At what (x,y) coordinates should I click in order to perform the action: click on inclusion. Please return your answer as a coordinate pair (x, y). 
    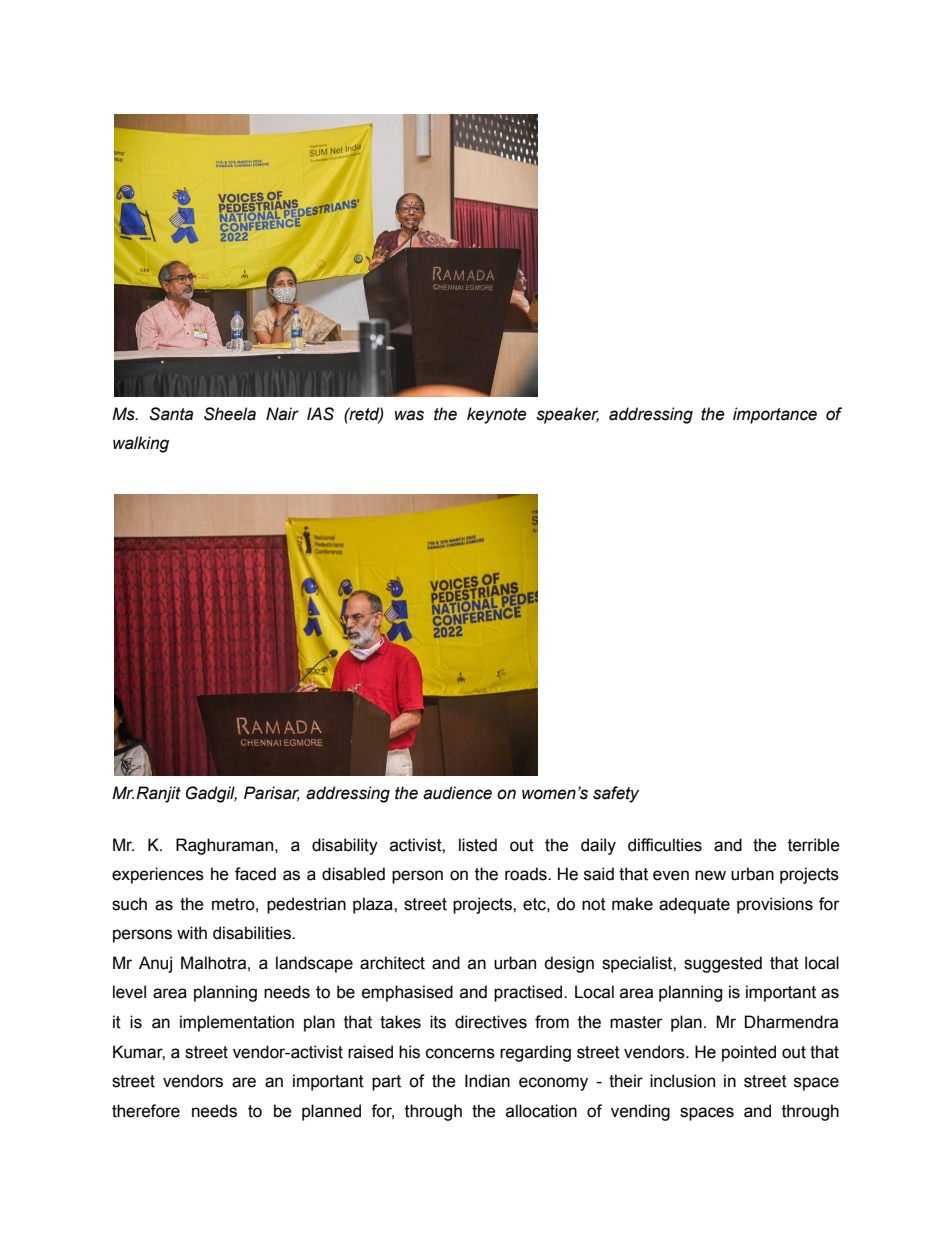
    Looking at the image, I should click on (682, 1081).
